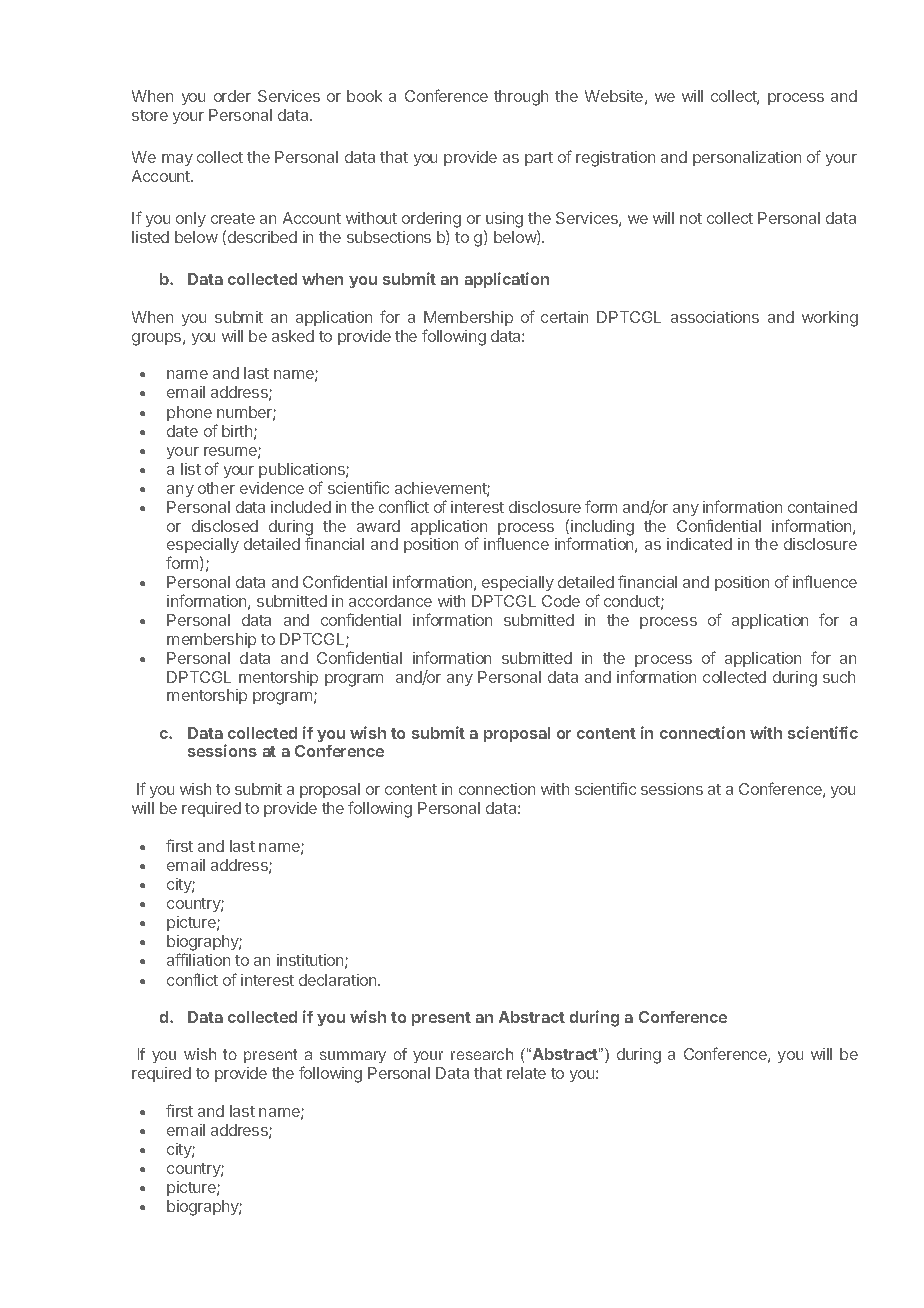 This screenshot has height=1308, width=924. Describe the element at coordinates (293, 336) in the screenshot. I see `asked` at that location.
